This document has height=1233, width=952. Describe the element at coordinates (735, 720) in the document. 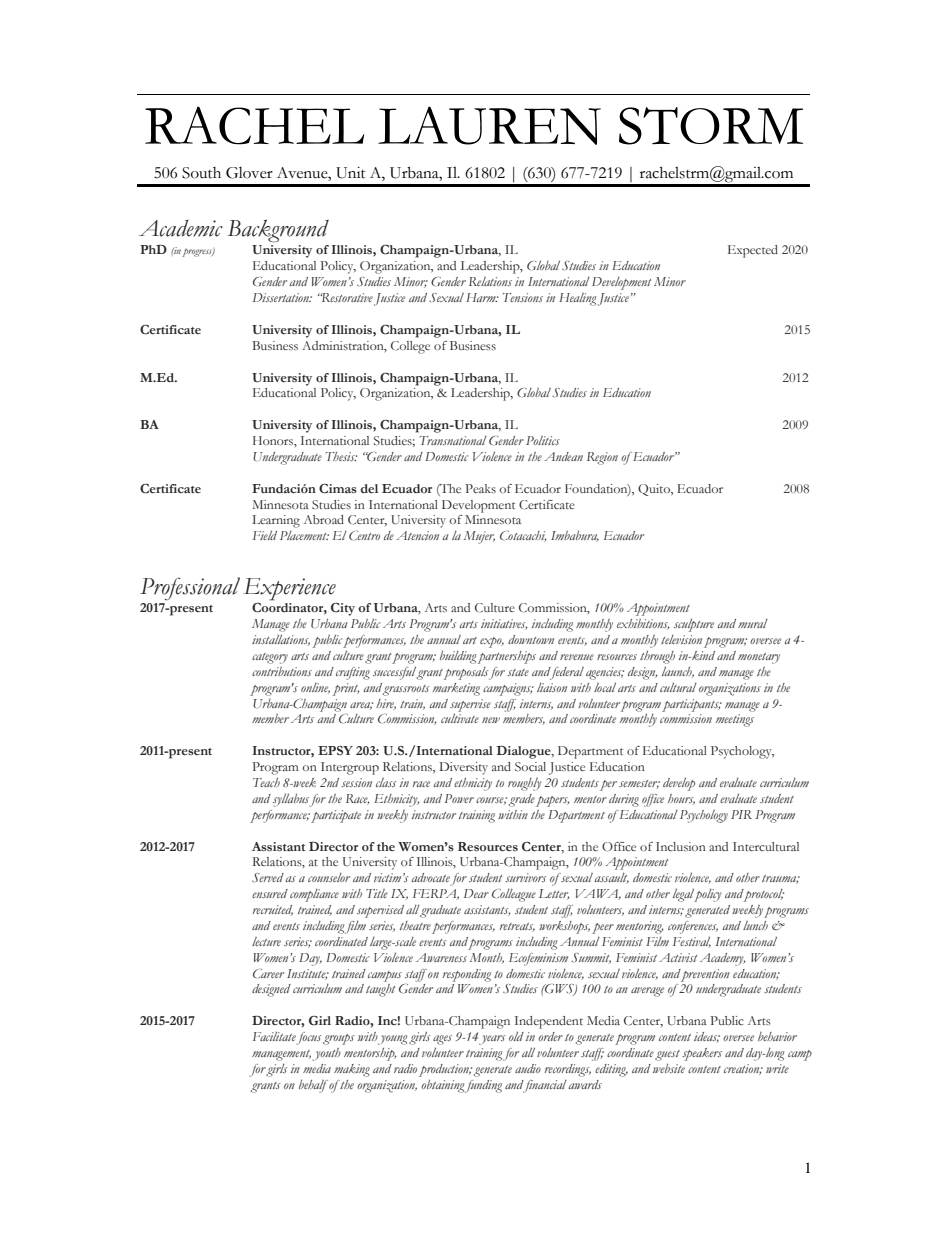

I see `meetings` at that location.
